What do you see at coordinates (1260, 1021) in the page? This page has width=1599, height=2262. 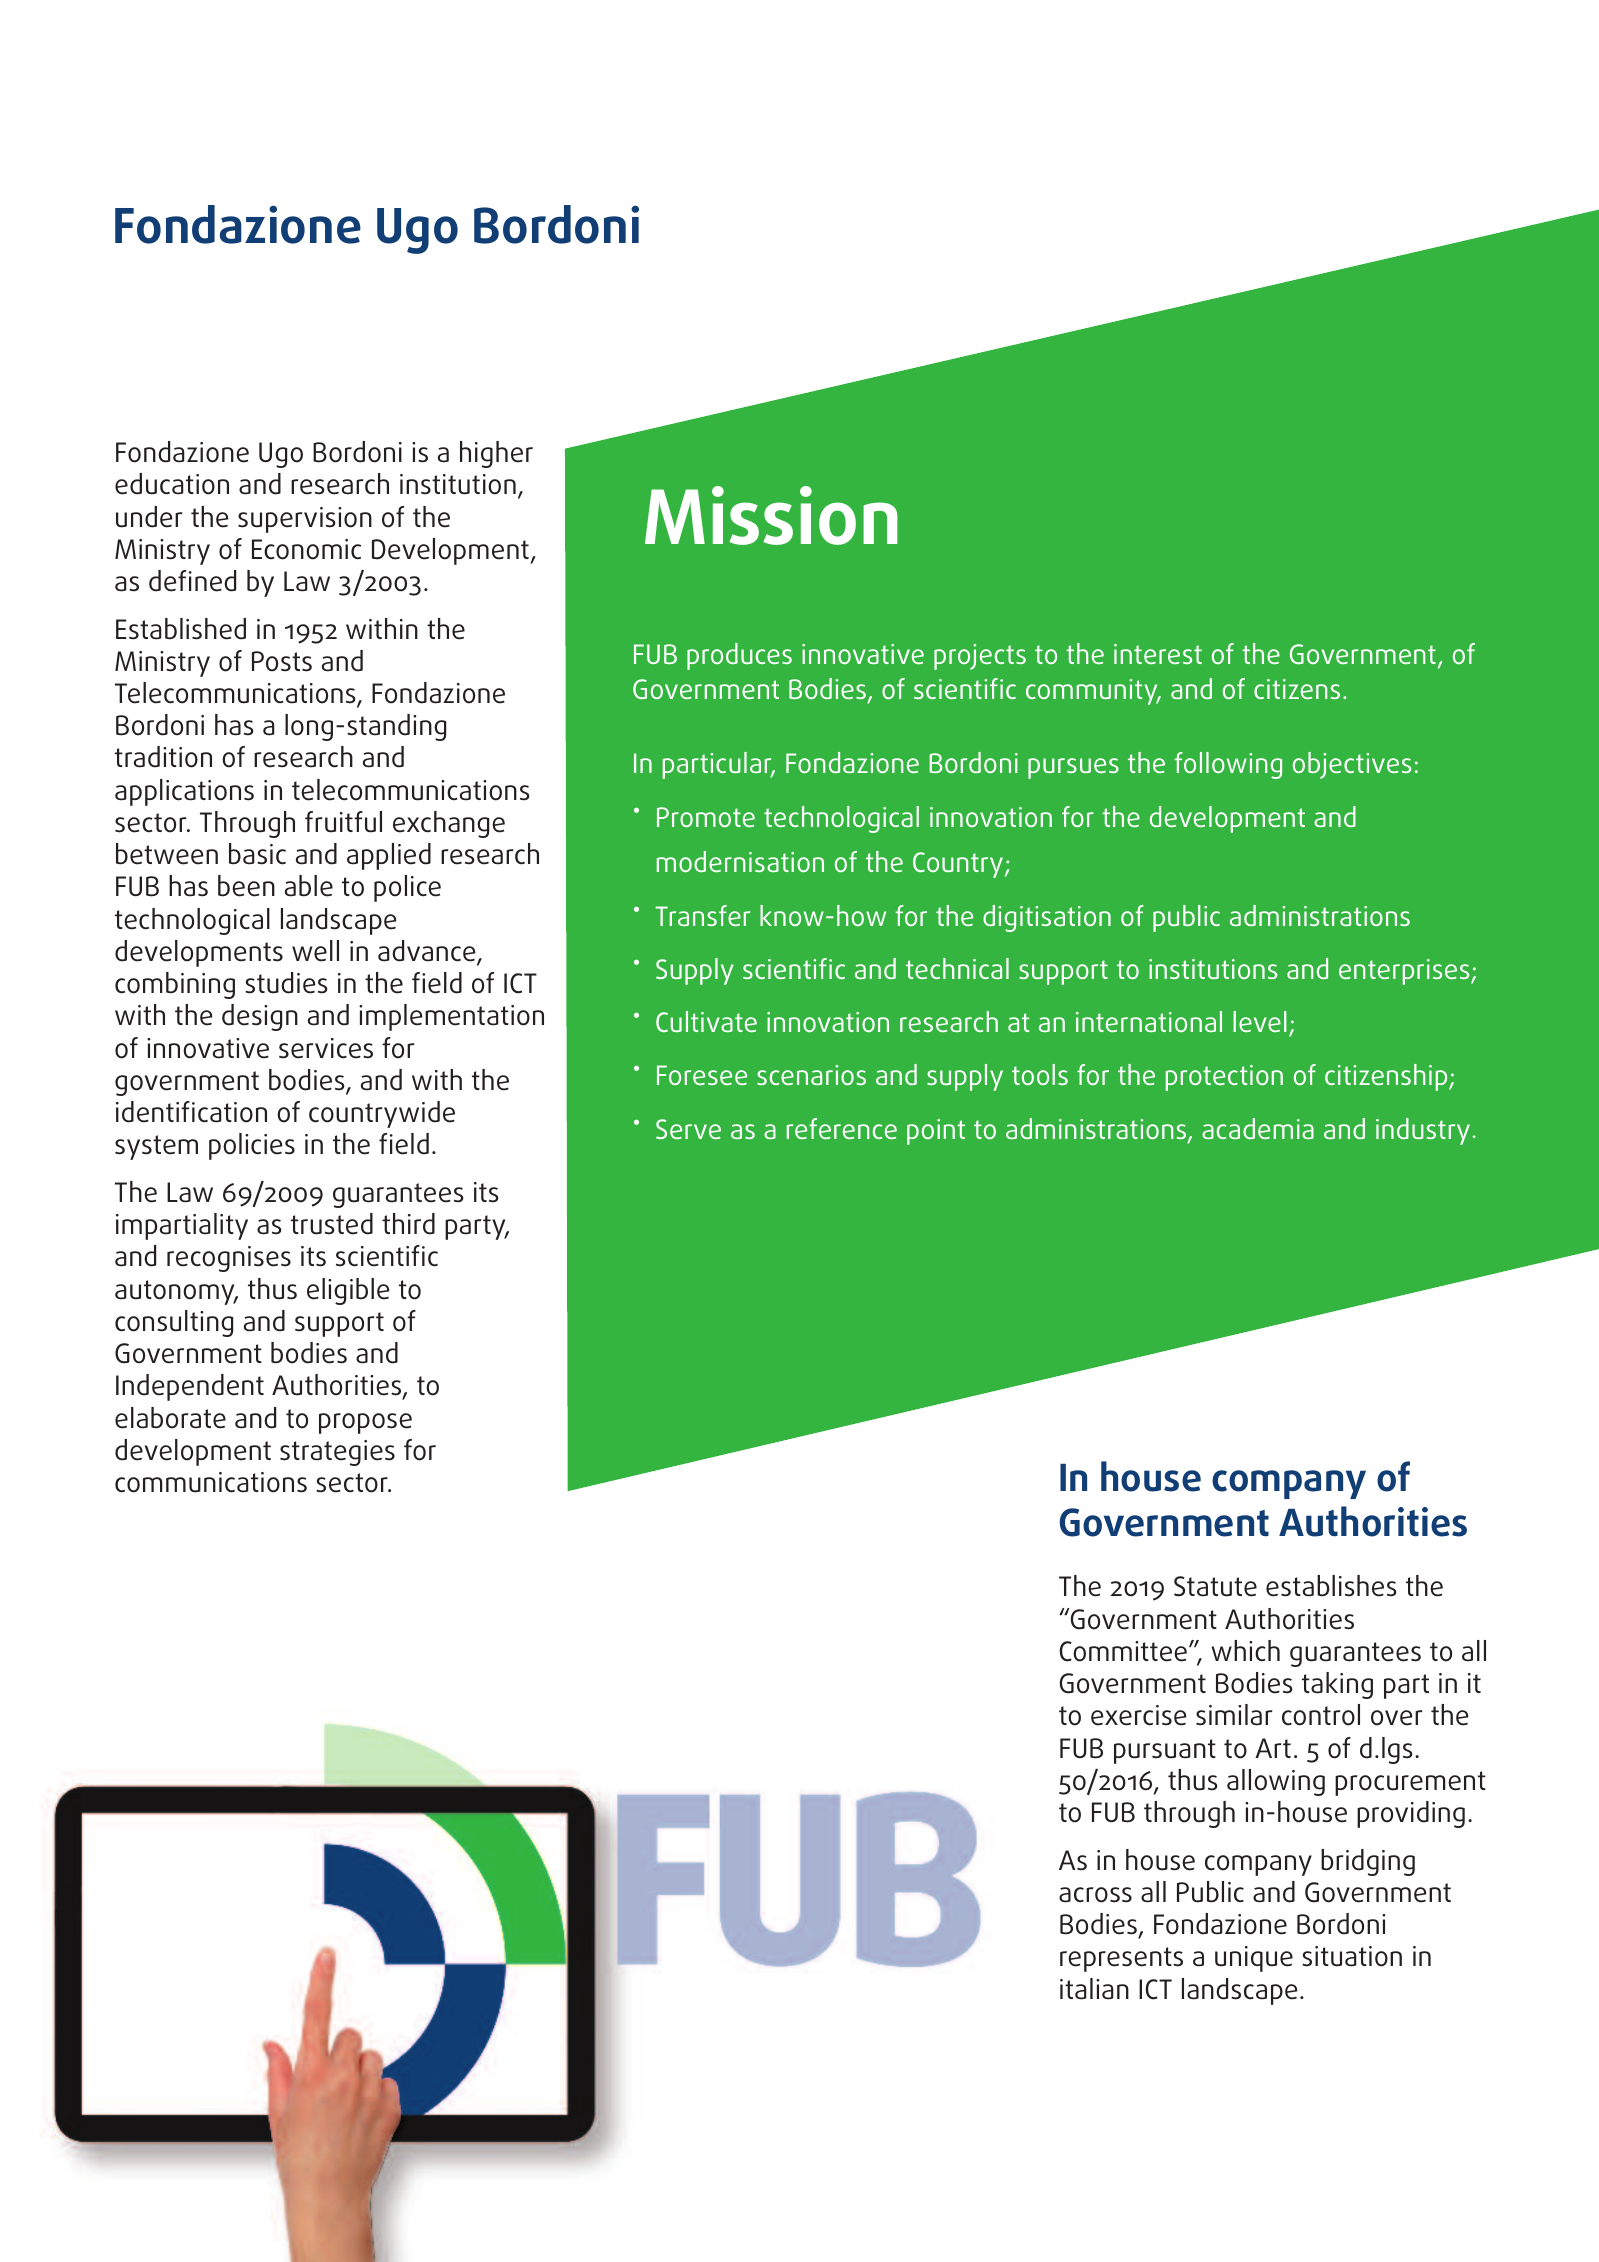 I see `level` at bounding box center [1260, 1021].
